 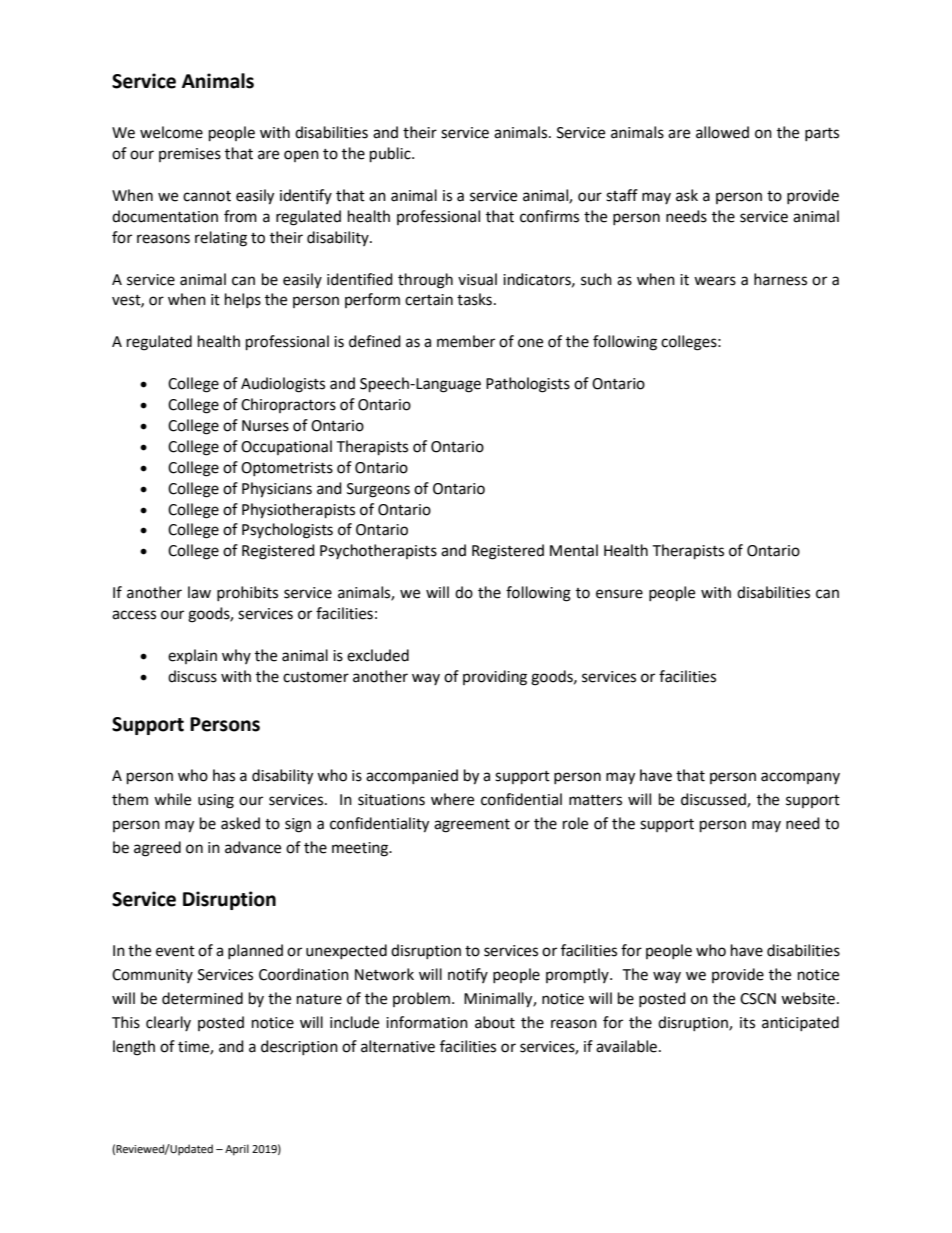 What do you see at coordinates (722, 132) in the screenshot?
I see `allowed` at bounding box center [722, 132].
